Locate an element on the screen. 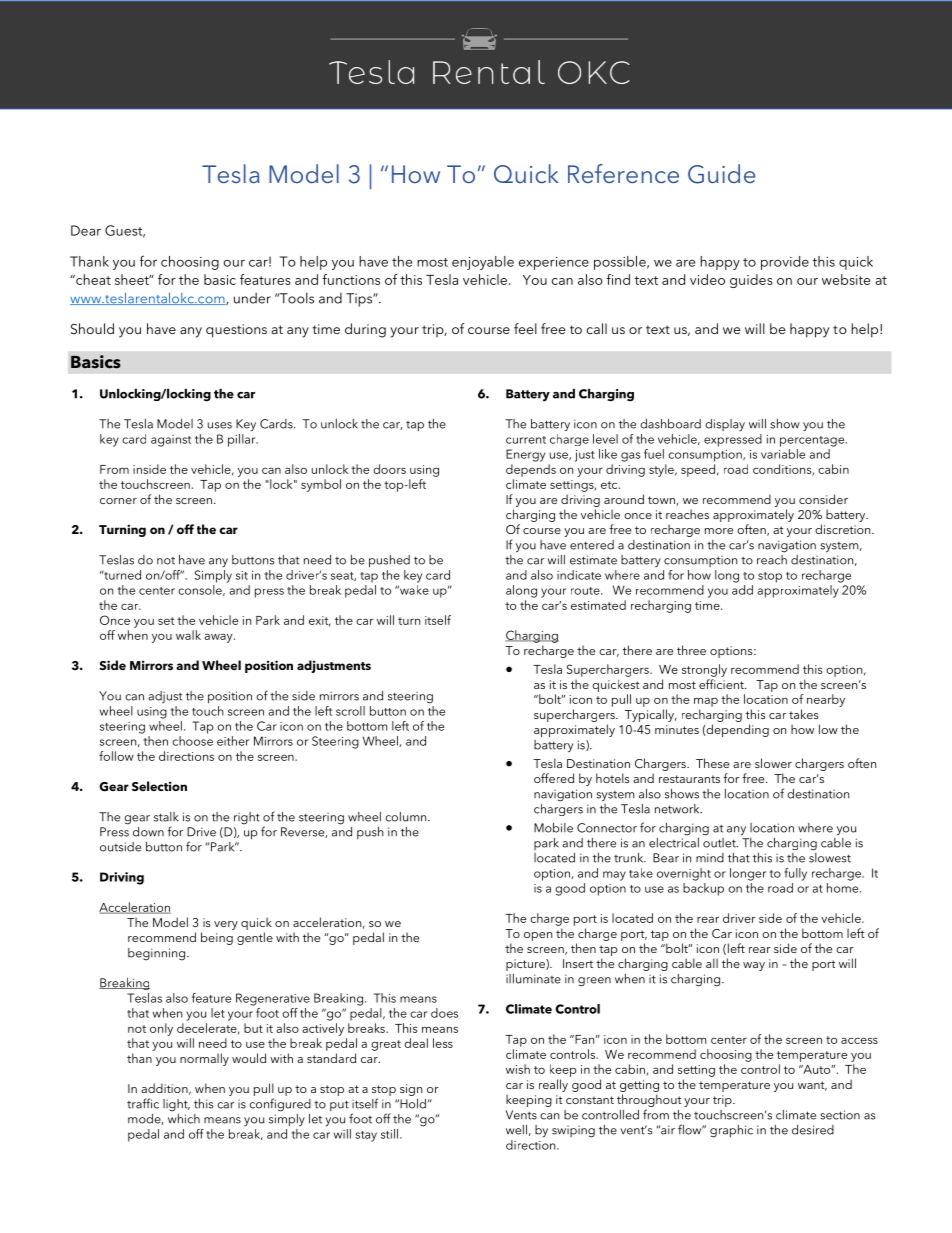 The image size is (952, 1233). well is located at coordinates (516, 1130).
